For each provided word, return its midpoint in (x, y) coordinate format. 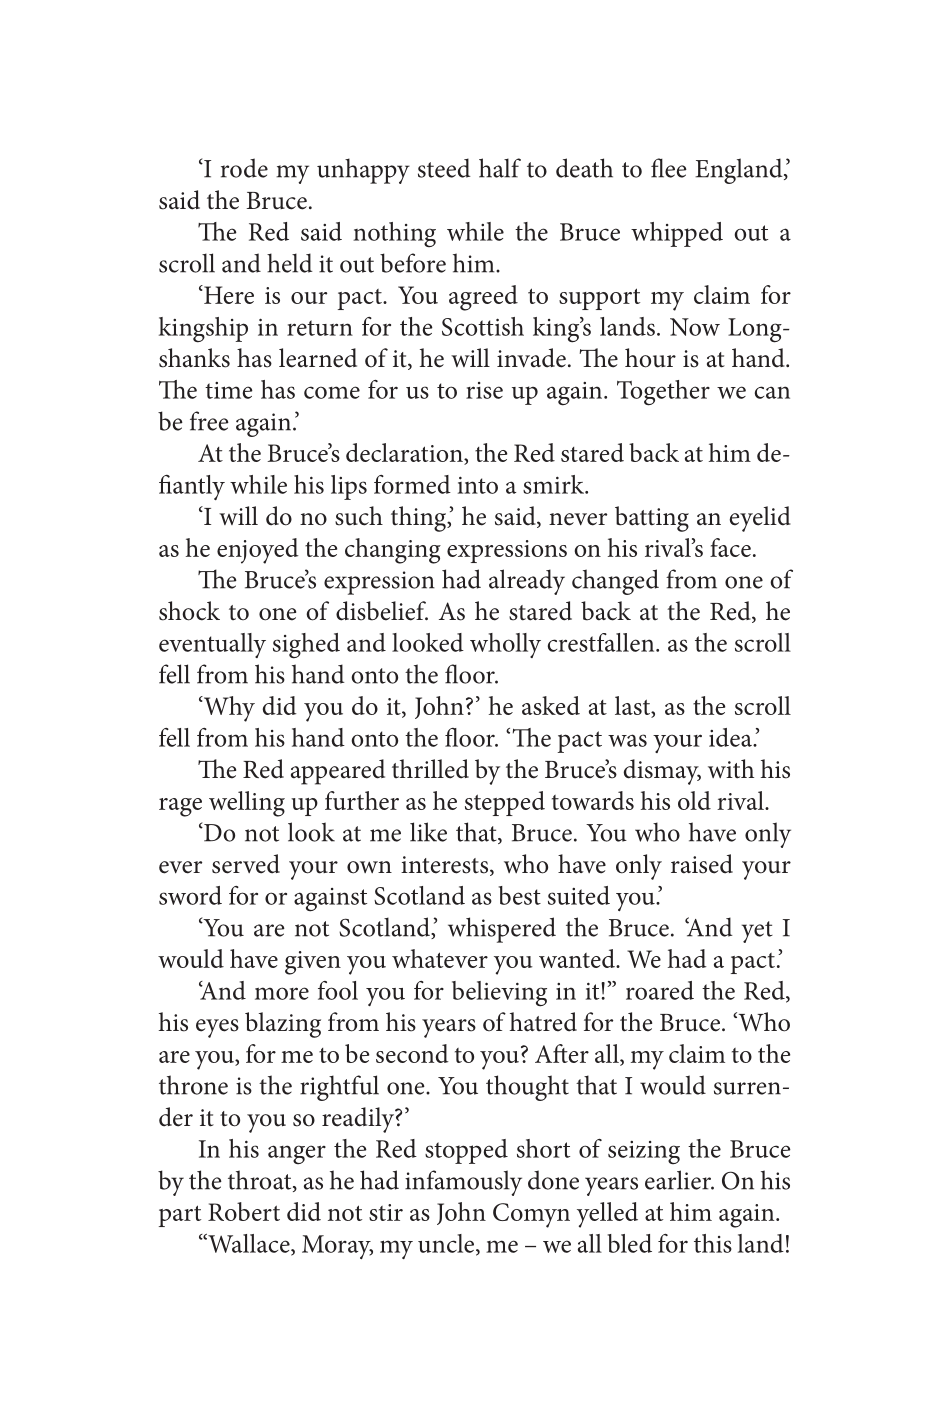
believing (499, 994)
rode (244, 168)
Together (663, 393)
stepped (505, 803)
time (229, 390)
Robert (244, 1211)
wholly (505, 645)
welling (247, 804)
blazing (283, 1025)
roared (660, 990)
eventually (212, 645)
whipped (677, 234)
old (694, 800)
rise (484, 390)
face (730, 547)
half (500, 168)
